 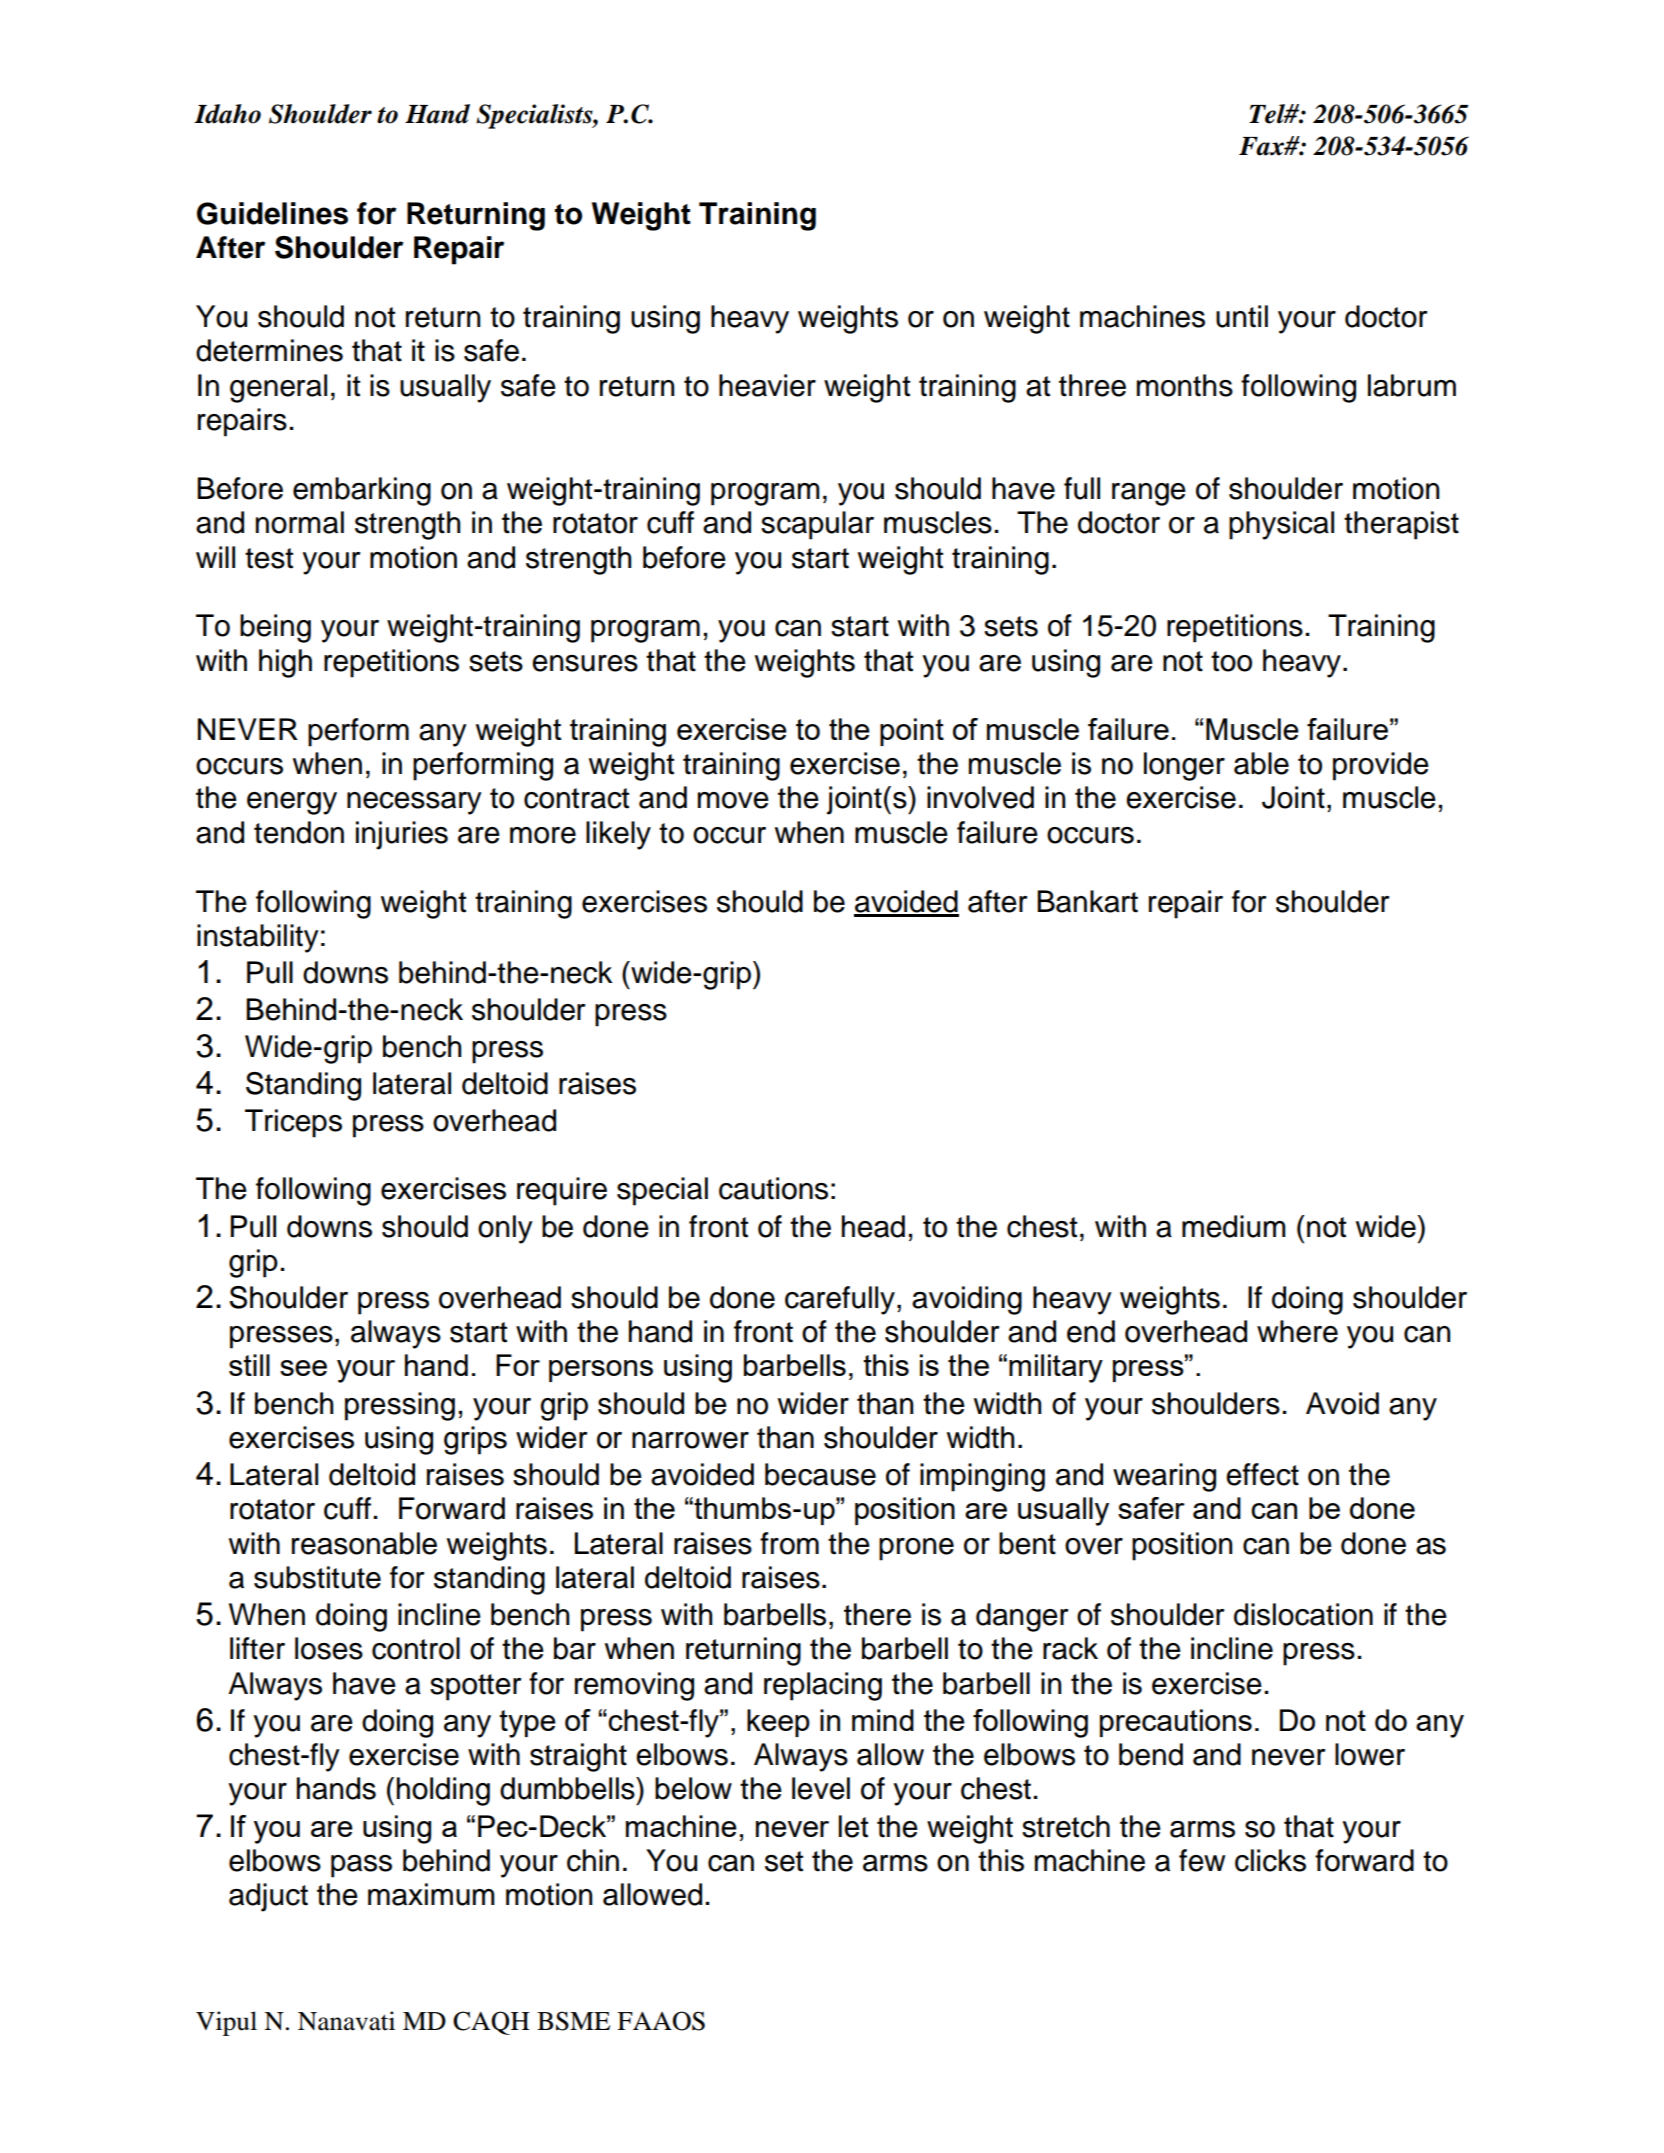 I want to click on let, so click(x=853, y=1826).
